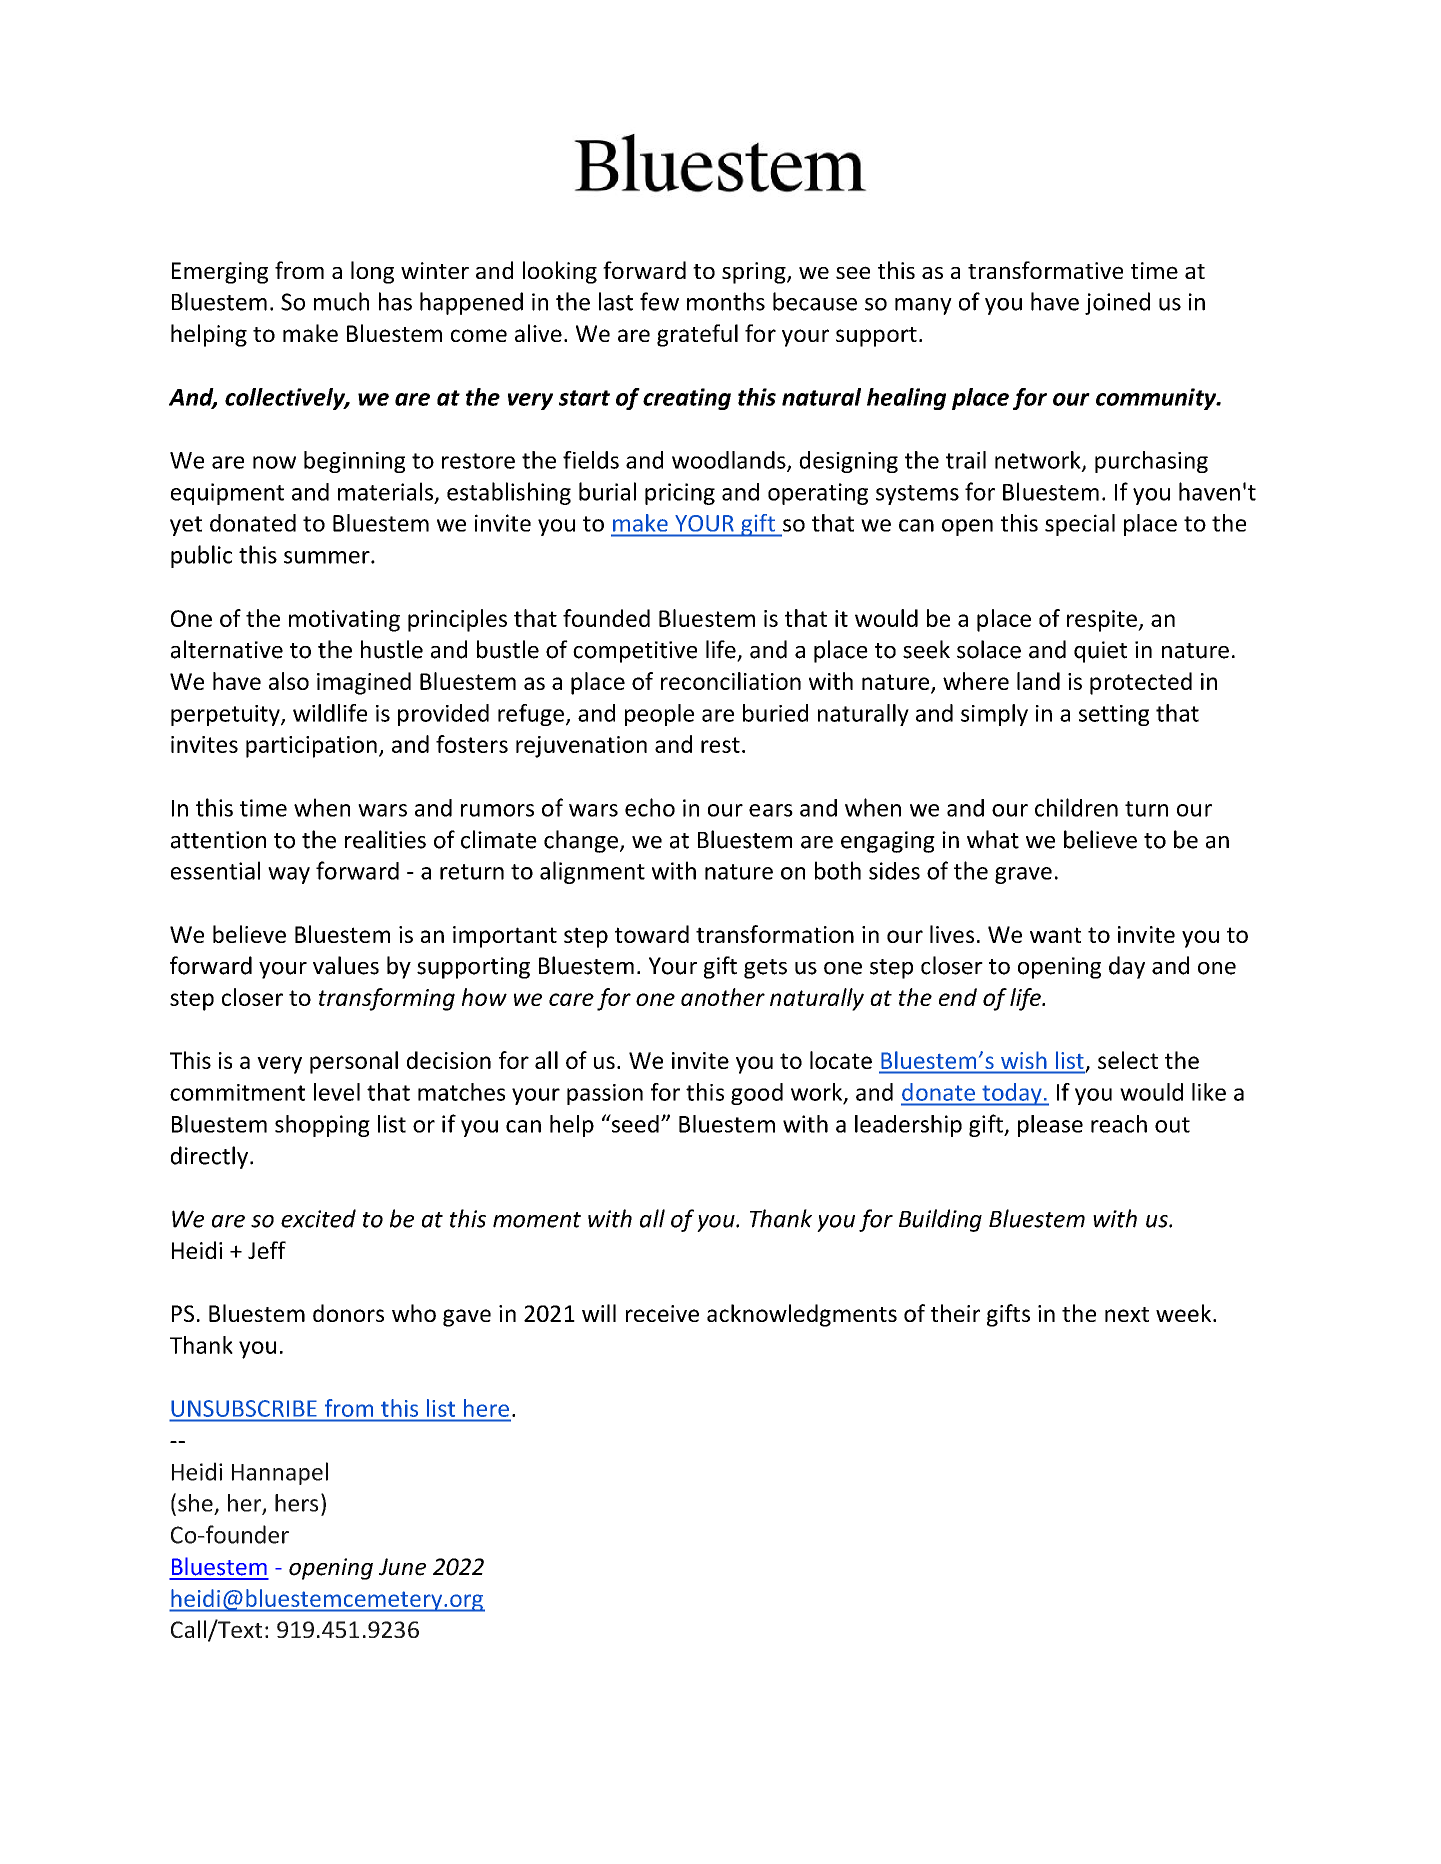 Image resolution: width=1441 pixels, height=1864 pixels. Describe the element at coordinates (1080, 525) in the screenshot. I see `special` at that location.
